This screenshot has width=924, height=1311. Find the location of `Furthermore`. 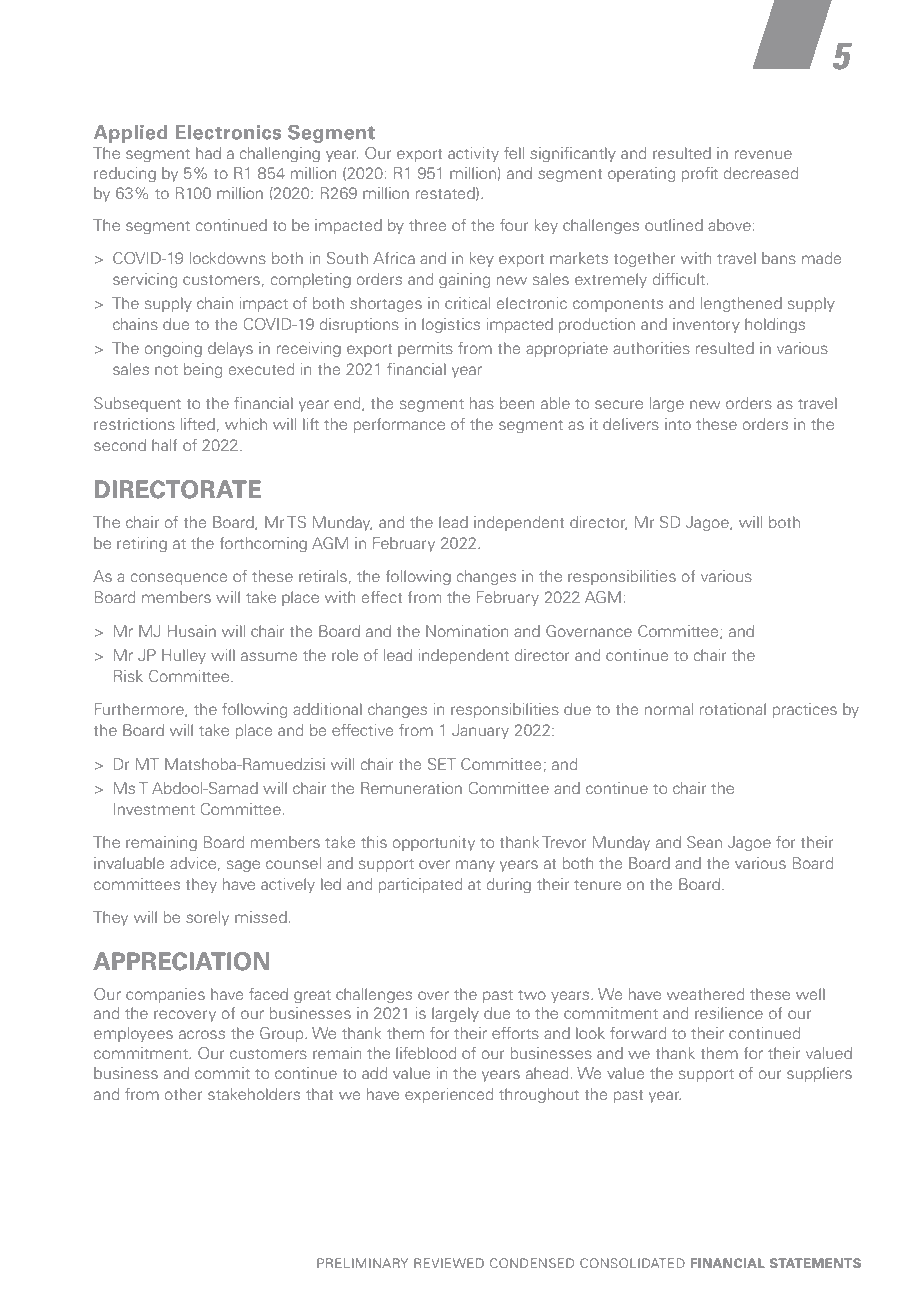

Furthermore is located at coordinates (140, 710).
